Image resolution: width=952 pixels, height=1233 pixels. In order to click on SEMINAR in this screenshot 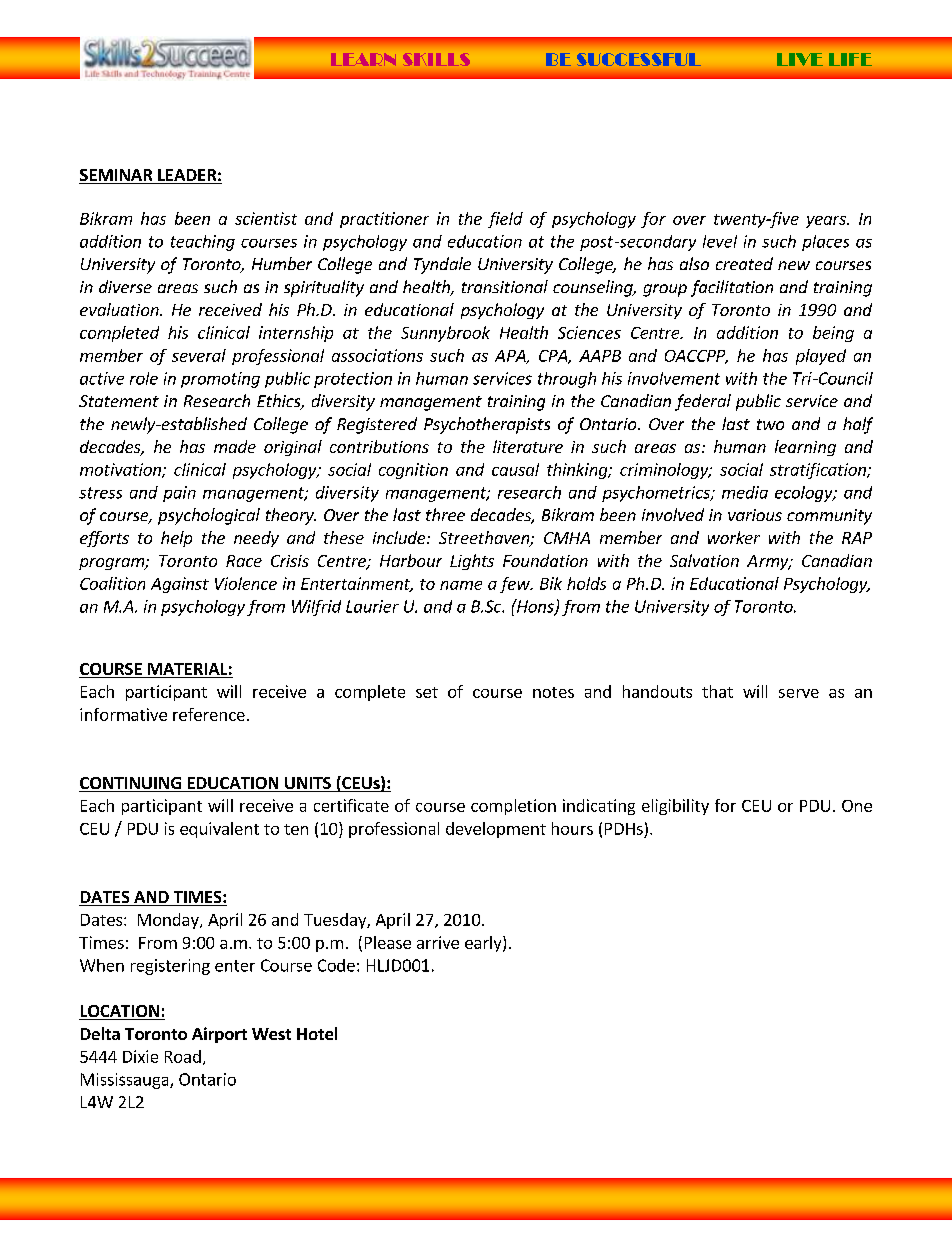, I will do `click(117, 176)`.
